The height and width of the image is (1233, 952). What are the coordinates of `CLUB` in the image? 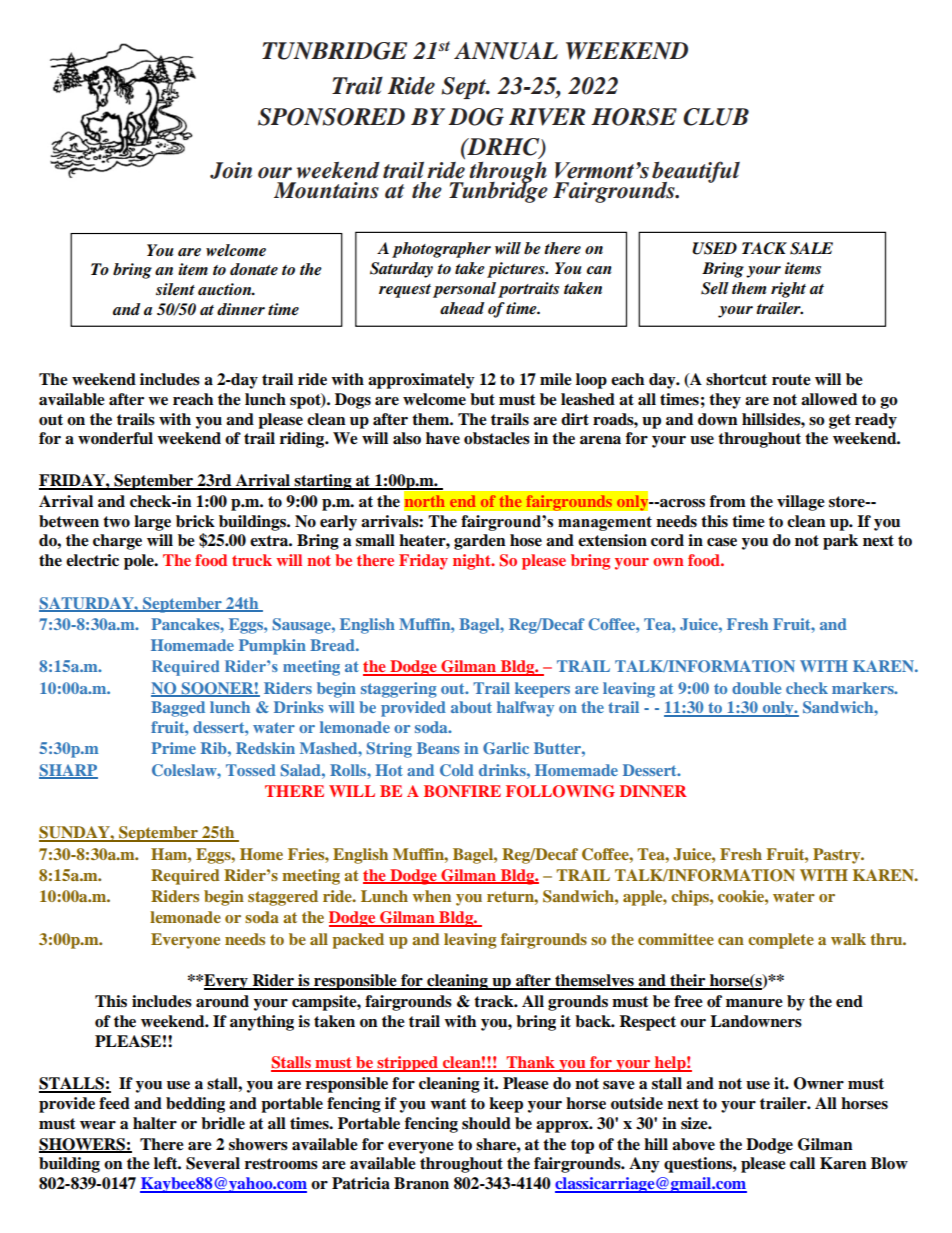 It's located at (716, 117).
